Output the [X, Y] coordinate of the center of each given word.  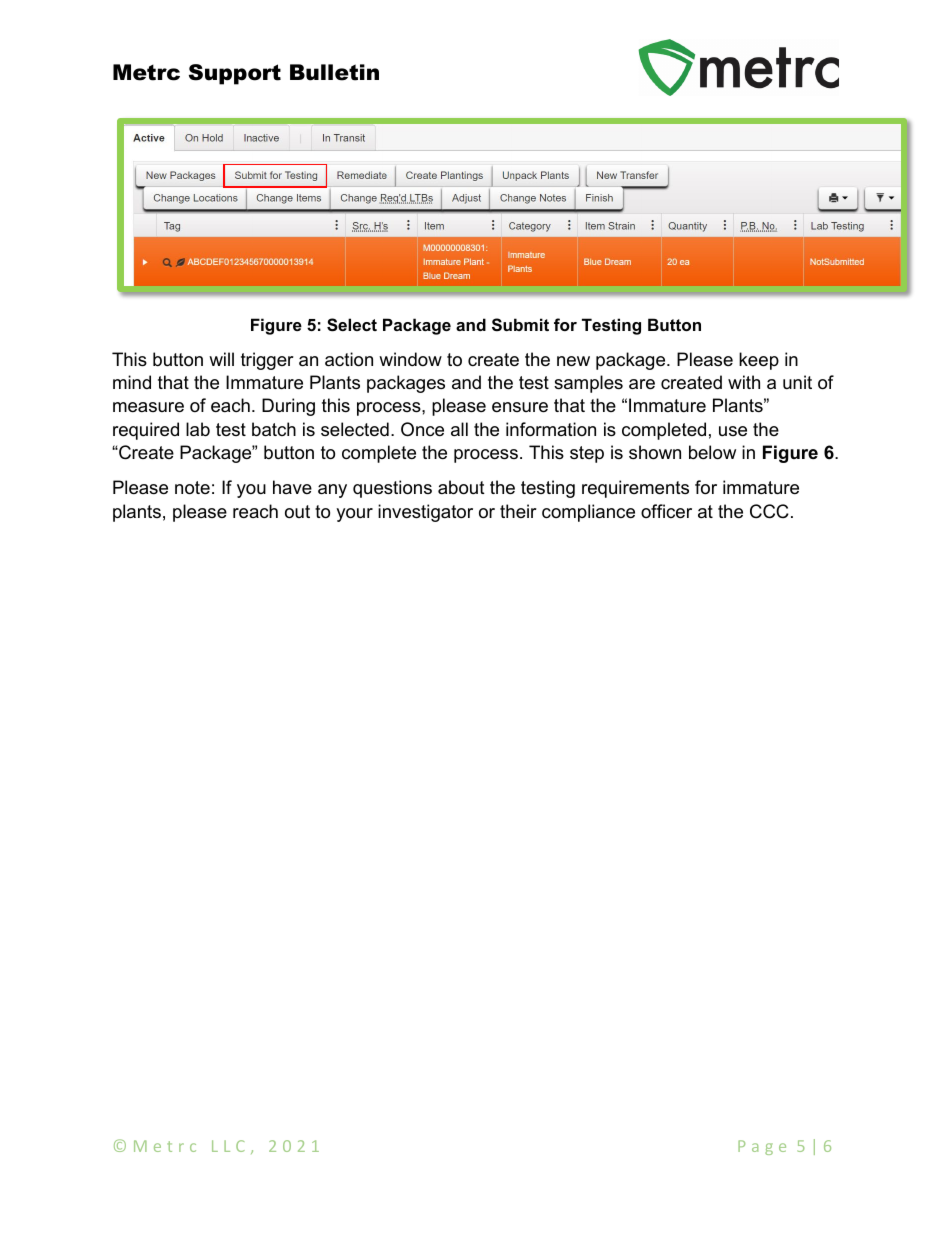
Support [235, 74]
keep [759, 361]
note [192, 488]
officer [666, 511]
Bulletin [334, 72]
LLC [228, 1146]
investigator [425, 513]
